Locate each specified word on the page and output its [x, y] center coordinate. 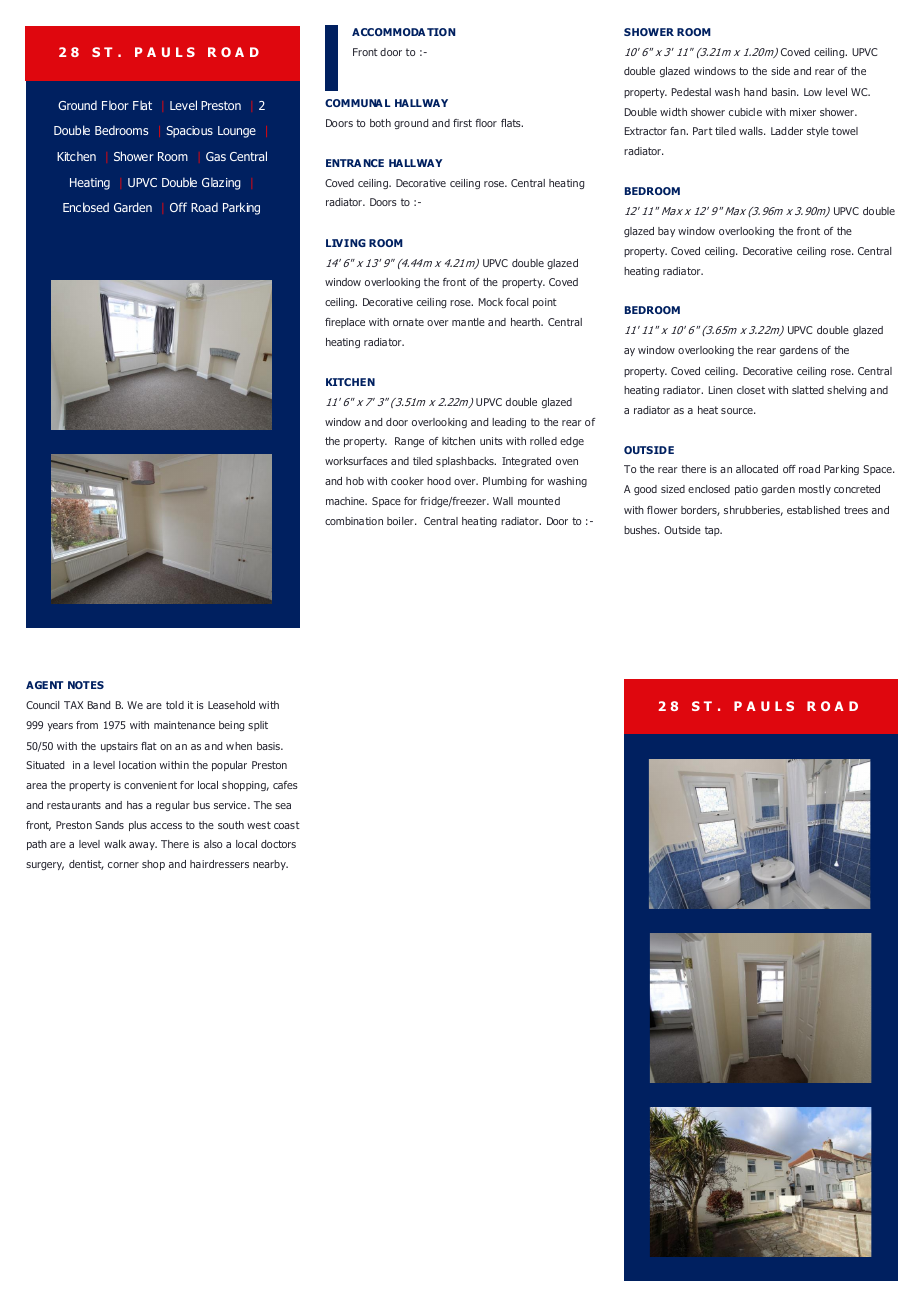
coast [287, 825]
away [143, 846]
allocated [757, 469]
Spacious [189, 132]
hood [439, 481]
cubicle [745, 112]
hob [355, 481]
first [462, 123]
